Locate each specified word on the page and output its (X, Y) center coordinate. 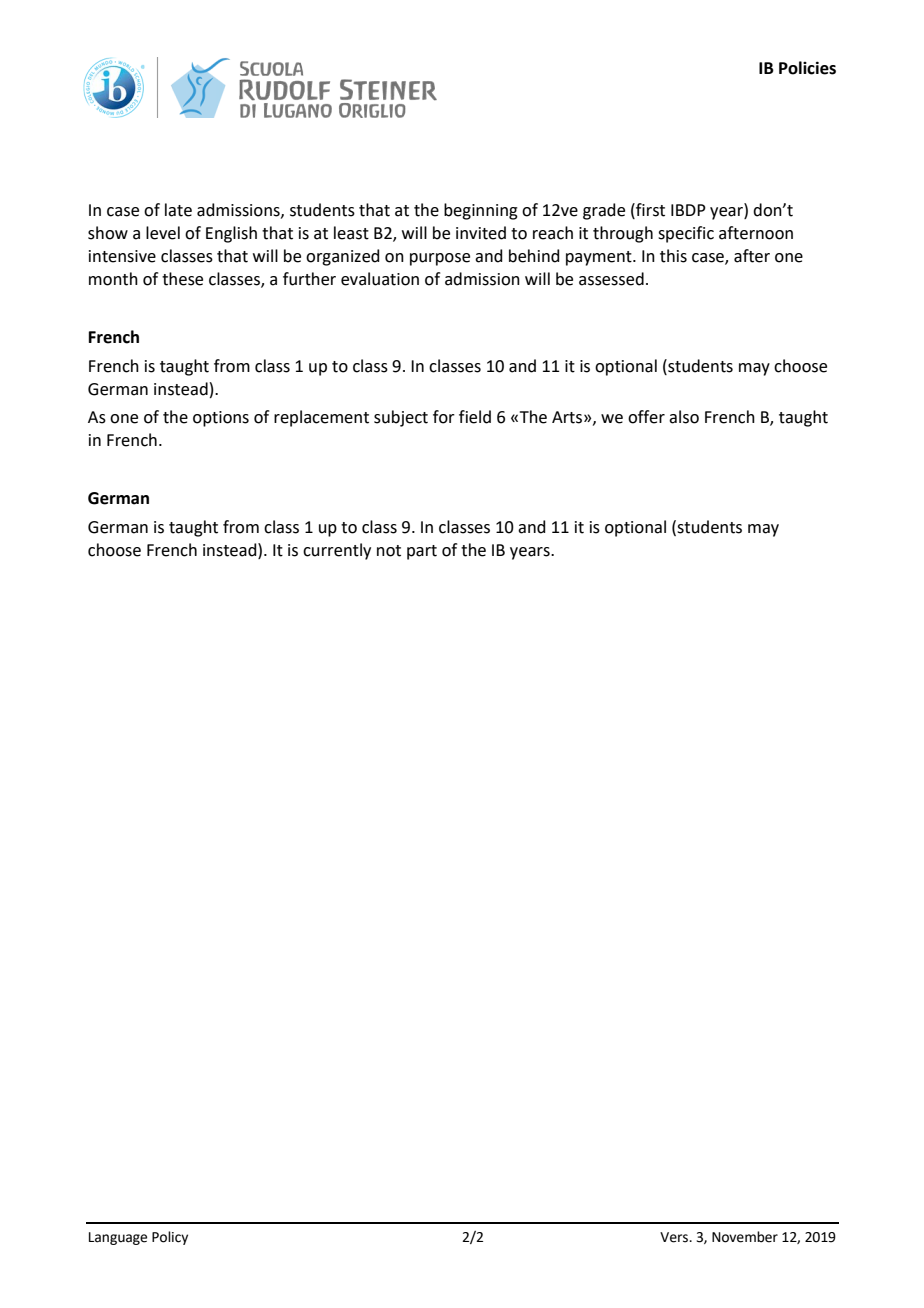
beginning (481, 211)
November (745, 1237)
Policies (807, 68)
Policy (170, 1238)
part (422, 552)
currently (337, 551)
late (178, 210)
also (684, 417)
